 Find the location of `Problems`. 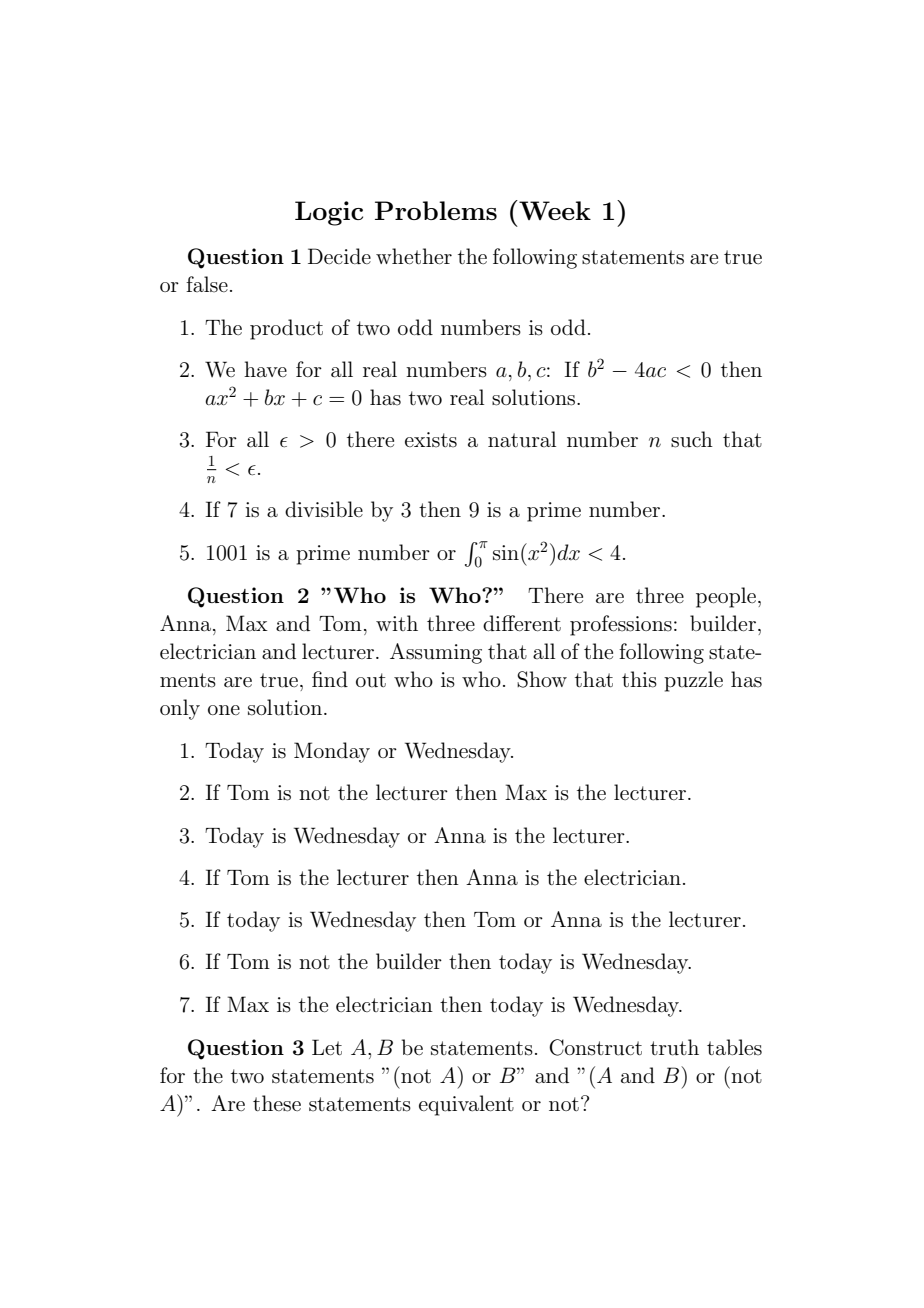

Problems is located at coordinates (436, 210).
